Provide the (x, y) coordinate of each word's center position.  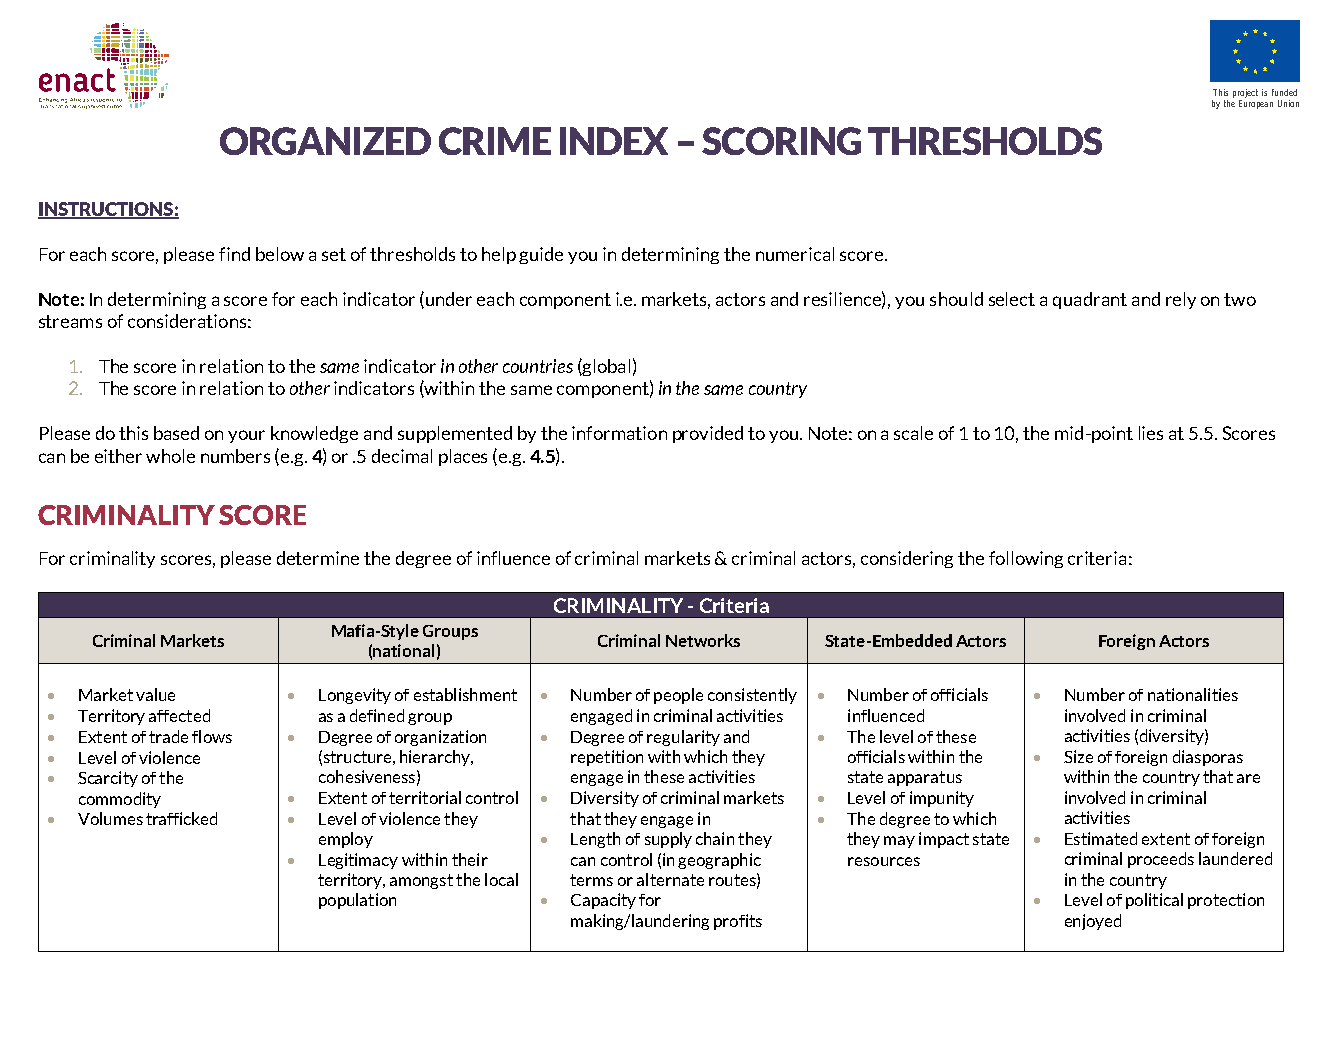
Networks (703, 640)
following (1026, 559)
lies (1151, 433)
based (176, 433)
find (234, 254)
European (1256, 104)
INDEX (614, 141)
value (155, 694)
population (357, 901)
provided (708, 434)
